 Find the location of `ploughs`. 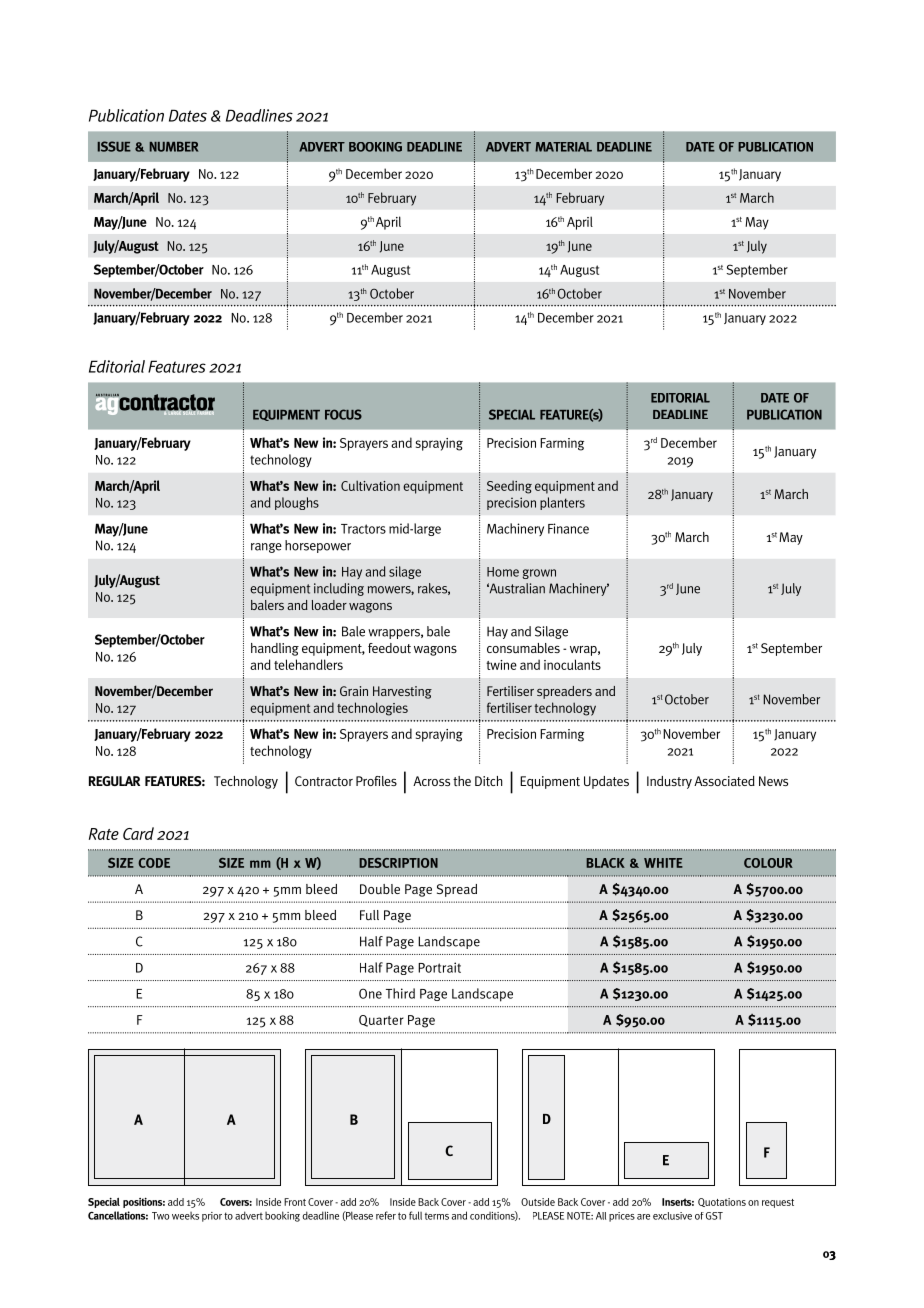

ploughs is located at coordinates (297, 503).
